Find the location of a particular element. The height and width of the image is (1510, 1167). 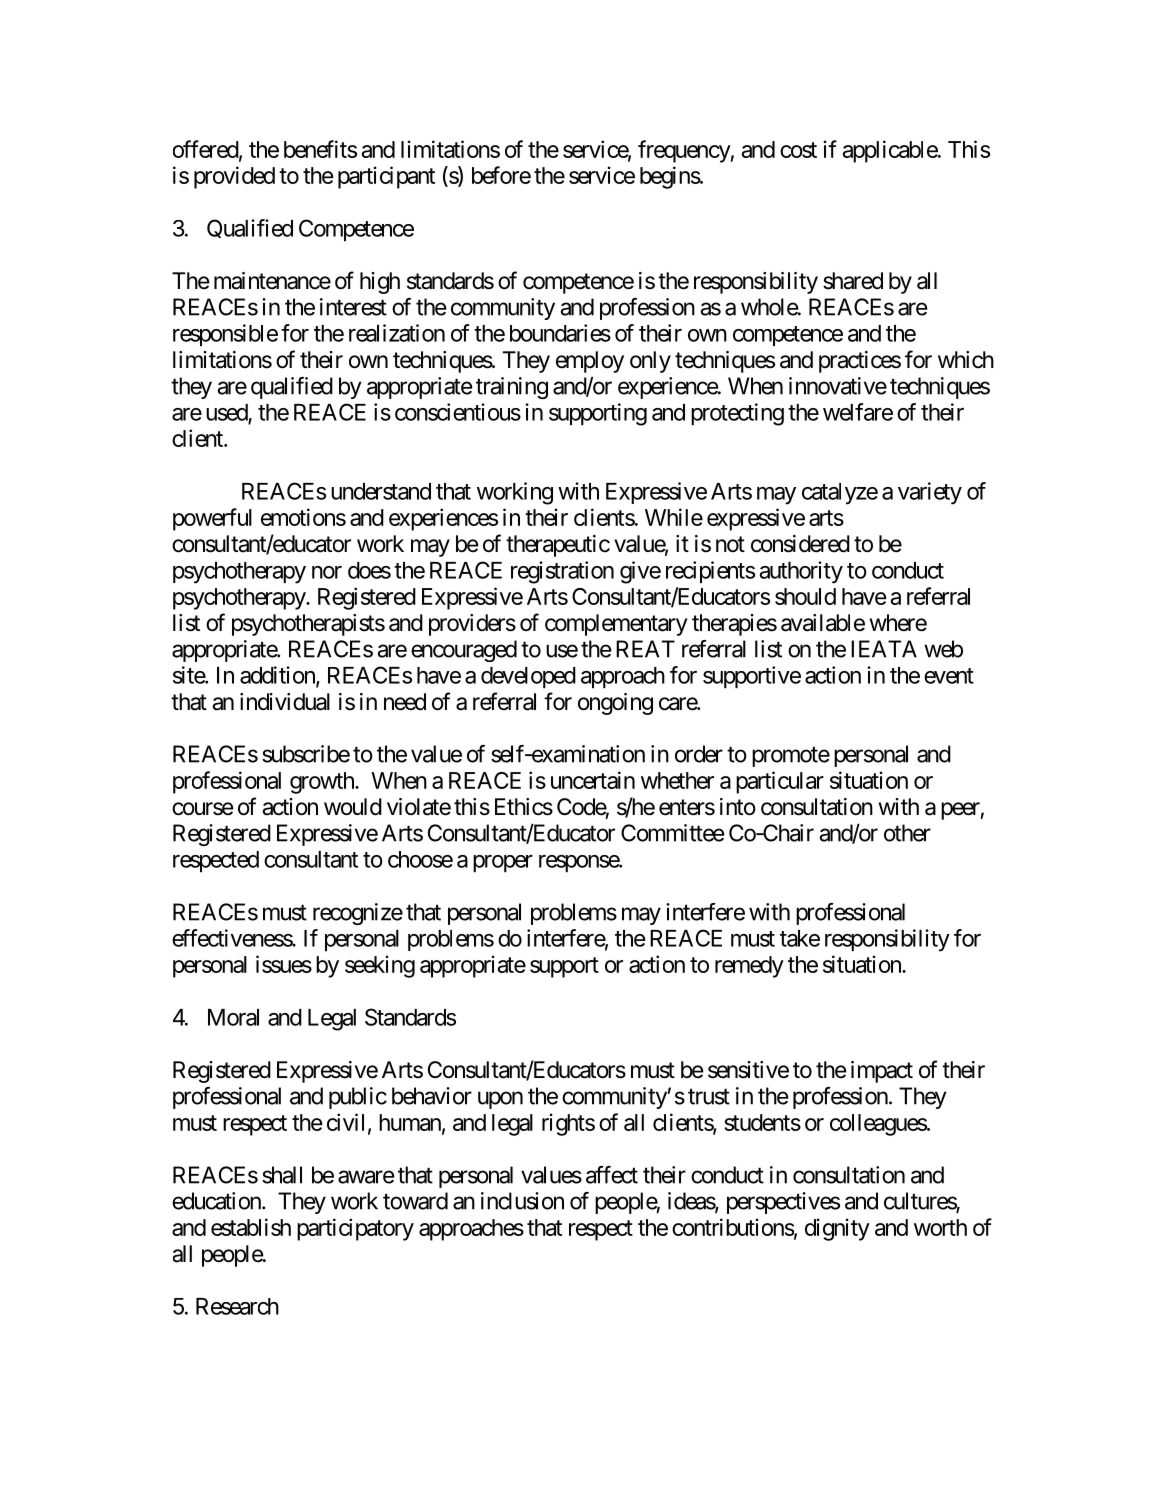

inclusion is located at coordinates (522, 1201).
